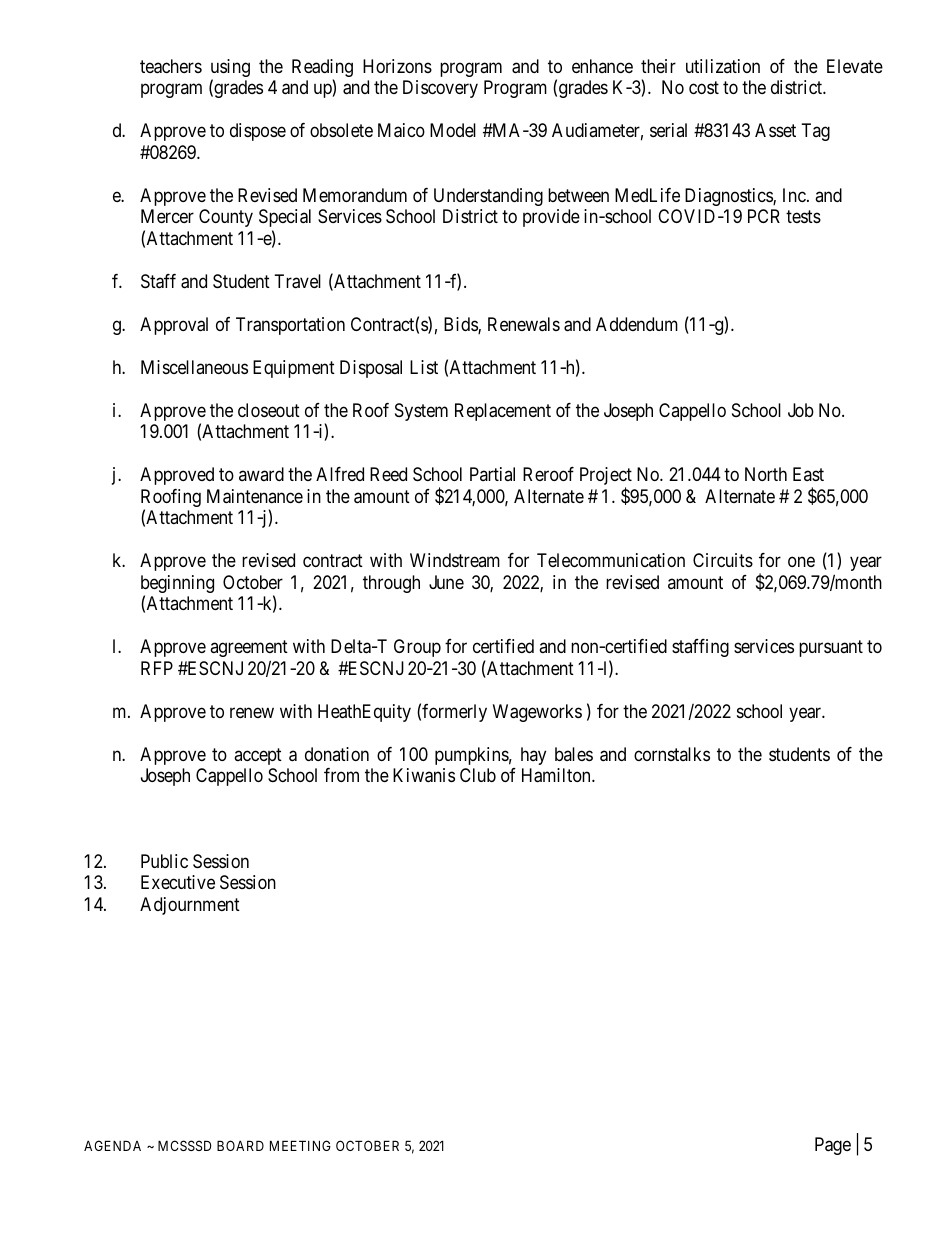 This page has height=1233, width=952. I want to click on Hamilton, so click(557, 775).
